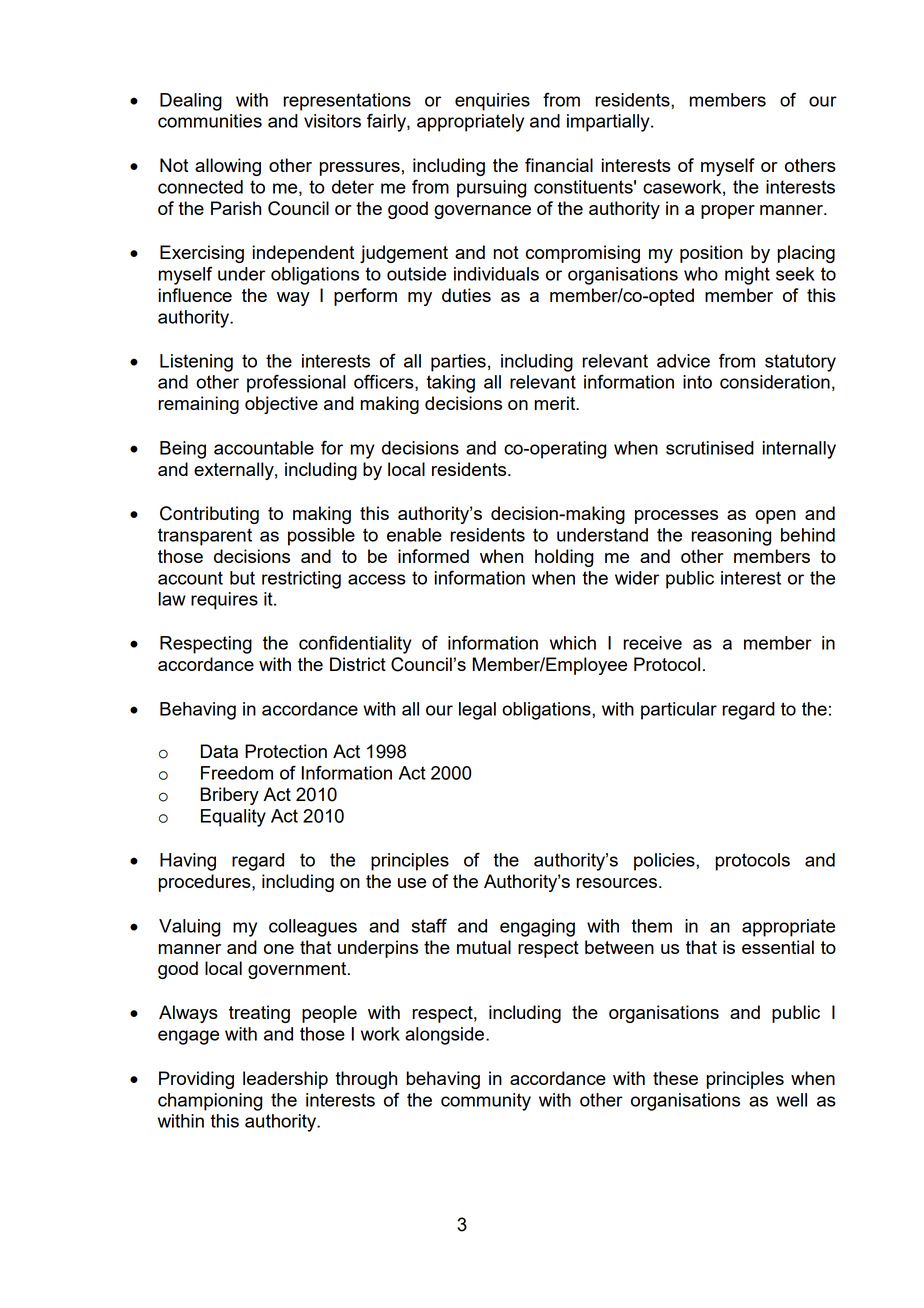  What do you see at coordinates (697, 382) in the document?
I see `into` at bounding box center [697, 382].
